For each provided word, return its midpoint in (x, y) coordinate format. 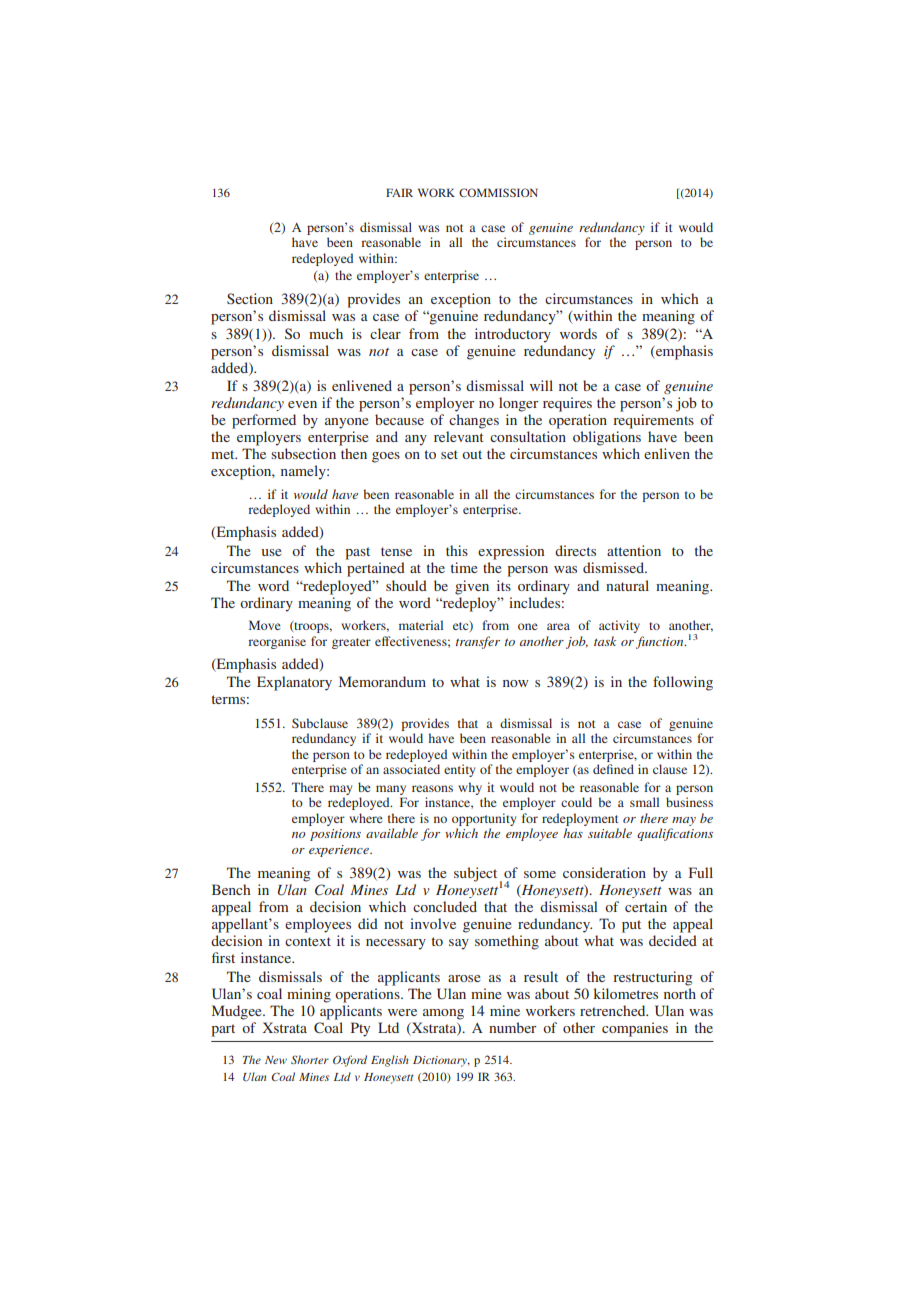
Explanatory (294, 683)
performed (264, 421)
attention (634, 550)
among (443, 1014)
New (276, 1060)
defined (613, 769)
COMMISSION (498, 192)
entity (459, 770)
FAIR (399, 192)
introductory (513, 335)
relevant (459, 436)
